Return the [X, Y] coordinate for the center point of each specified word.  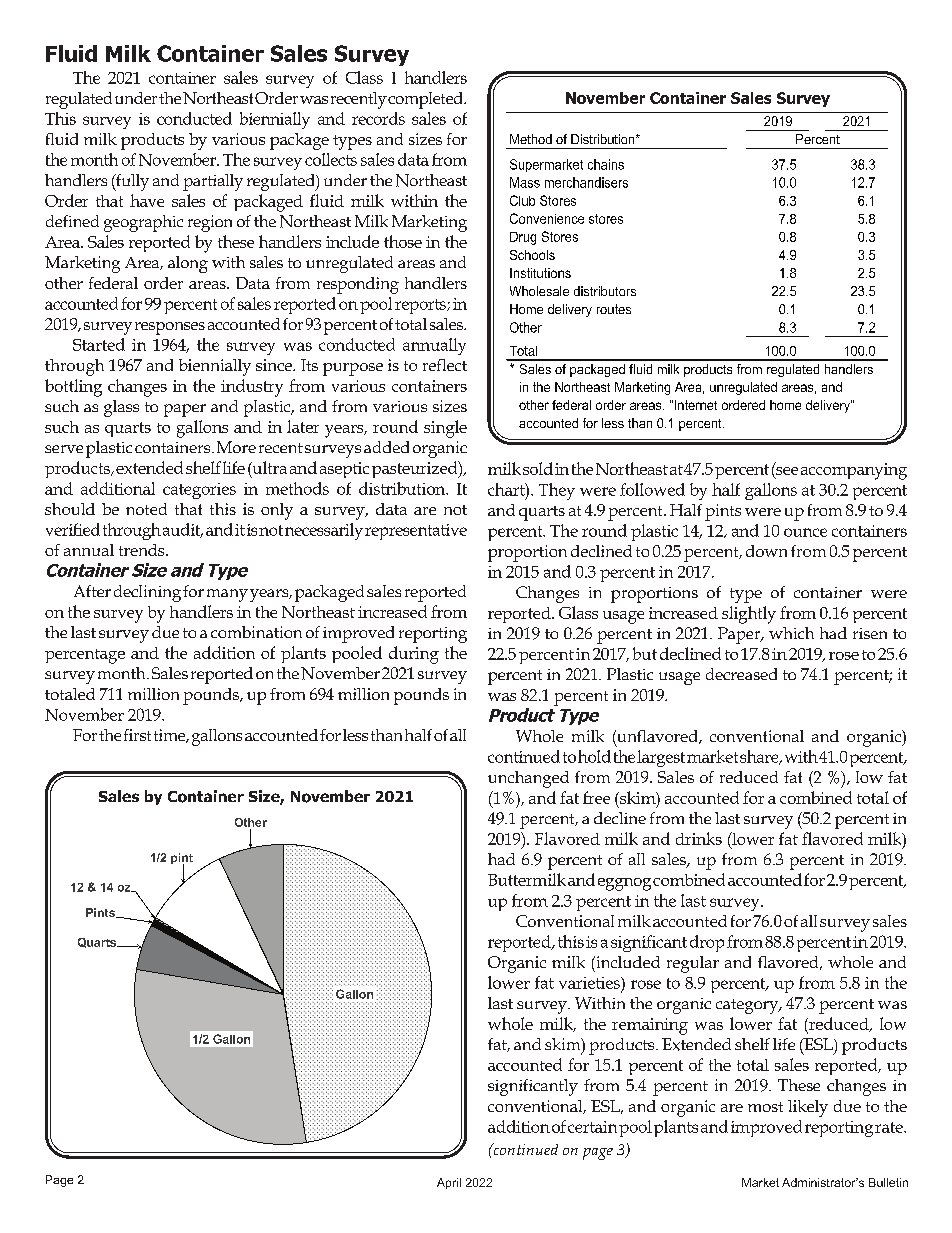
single [445, 429]
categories [199, 491]
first [137, 735]
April [449, 1183]
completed [426, 100]
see [786, 471]
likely [808, 1108]
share [760, 757]
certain [592, 1127]
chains [606, 164]
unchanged [528, 779]
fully [131, 182]
